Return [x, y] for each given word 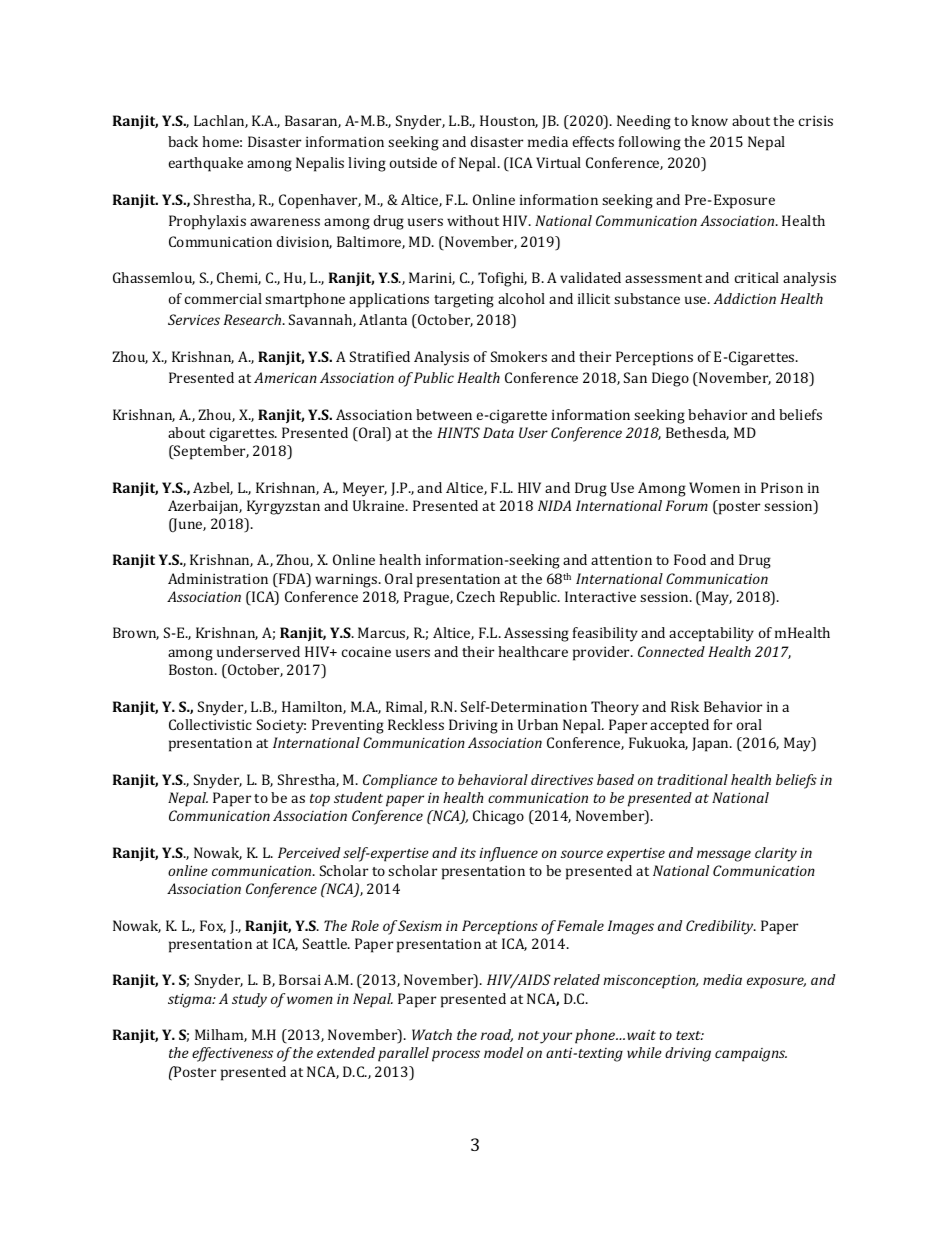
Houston [509, 121]
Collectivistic [210, 724]
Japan [712, 744]
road [497, 1035]
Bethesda [697, 433]
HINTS [458, 432]
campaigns [751, 1055]
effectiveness [232, 1054]
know [709, 120]
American [285, 377]
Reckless [416, 724]
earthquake [206, 164]
